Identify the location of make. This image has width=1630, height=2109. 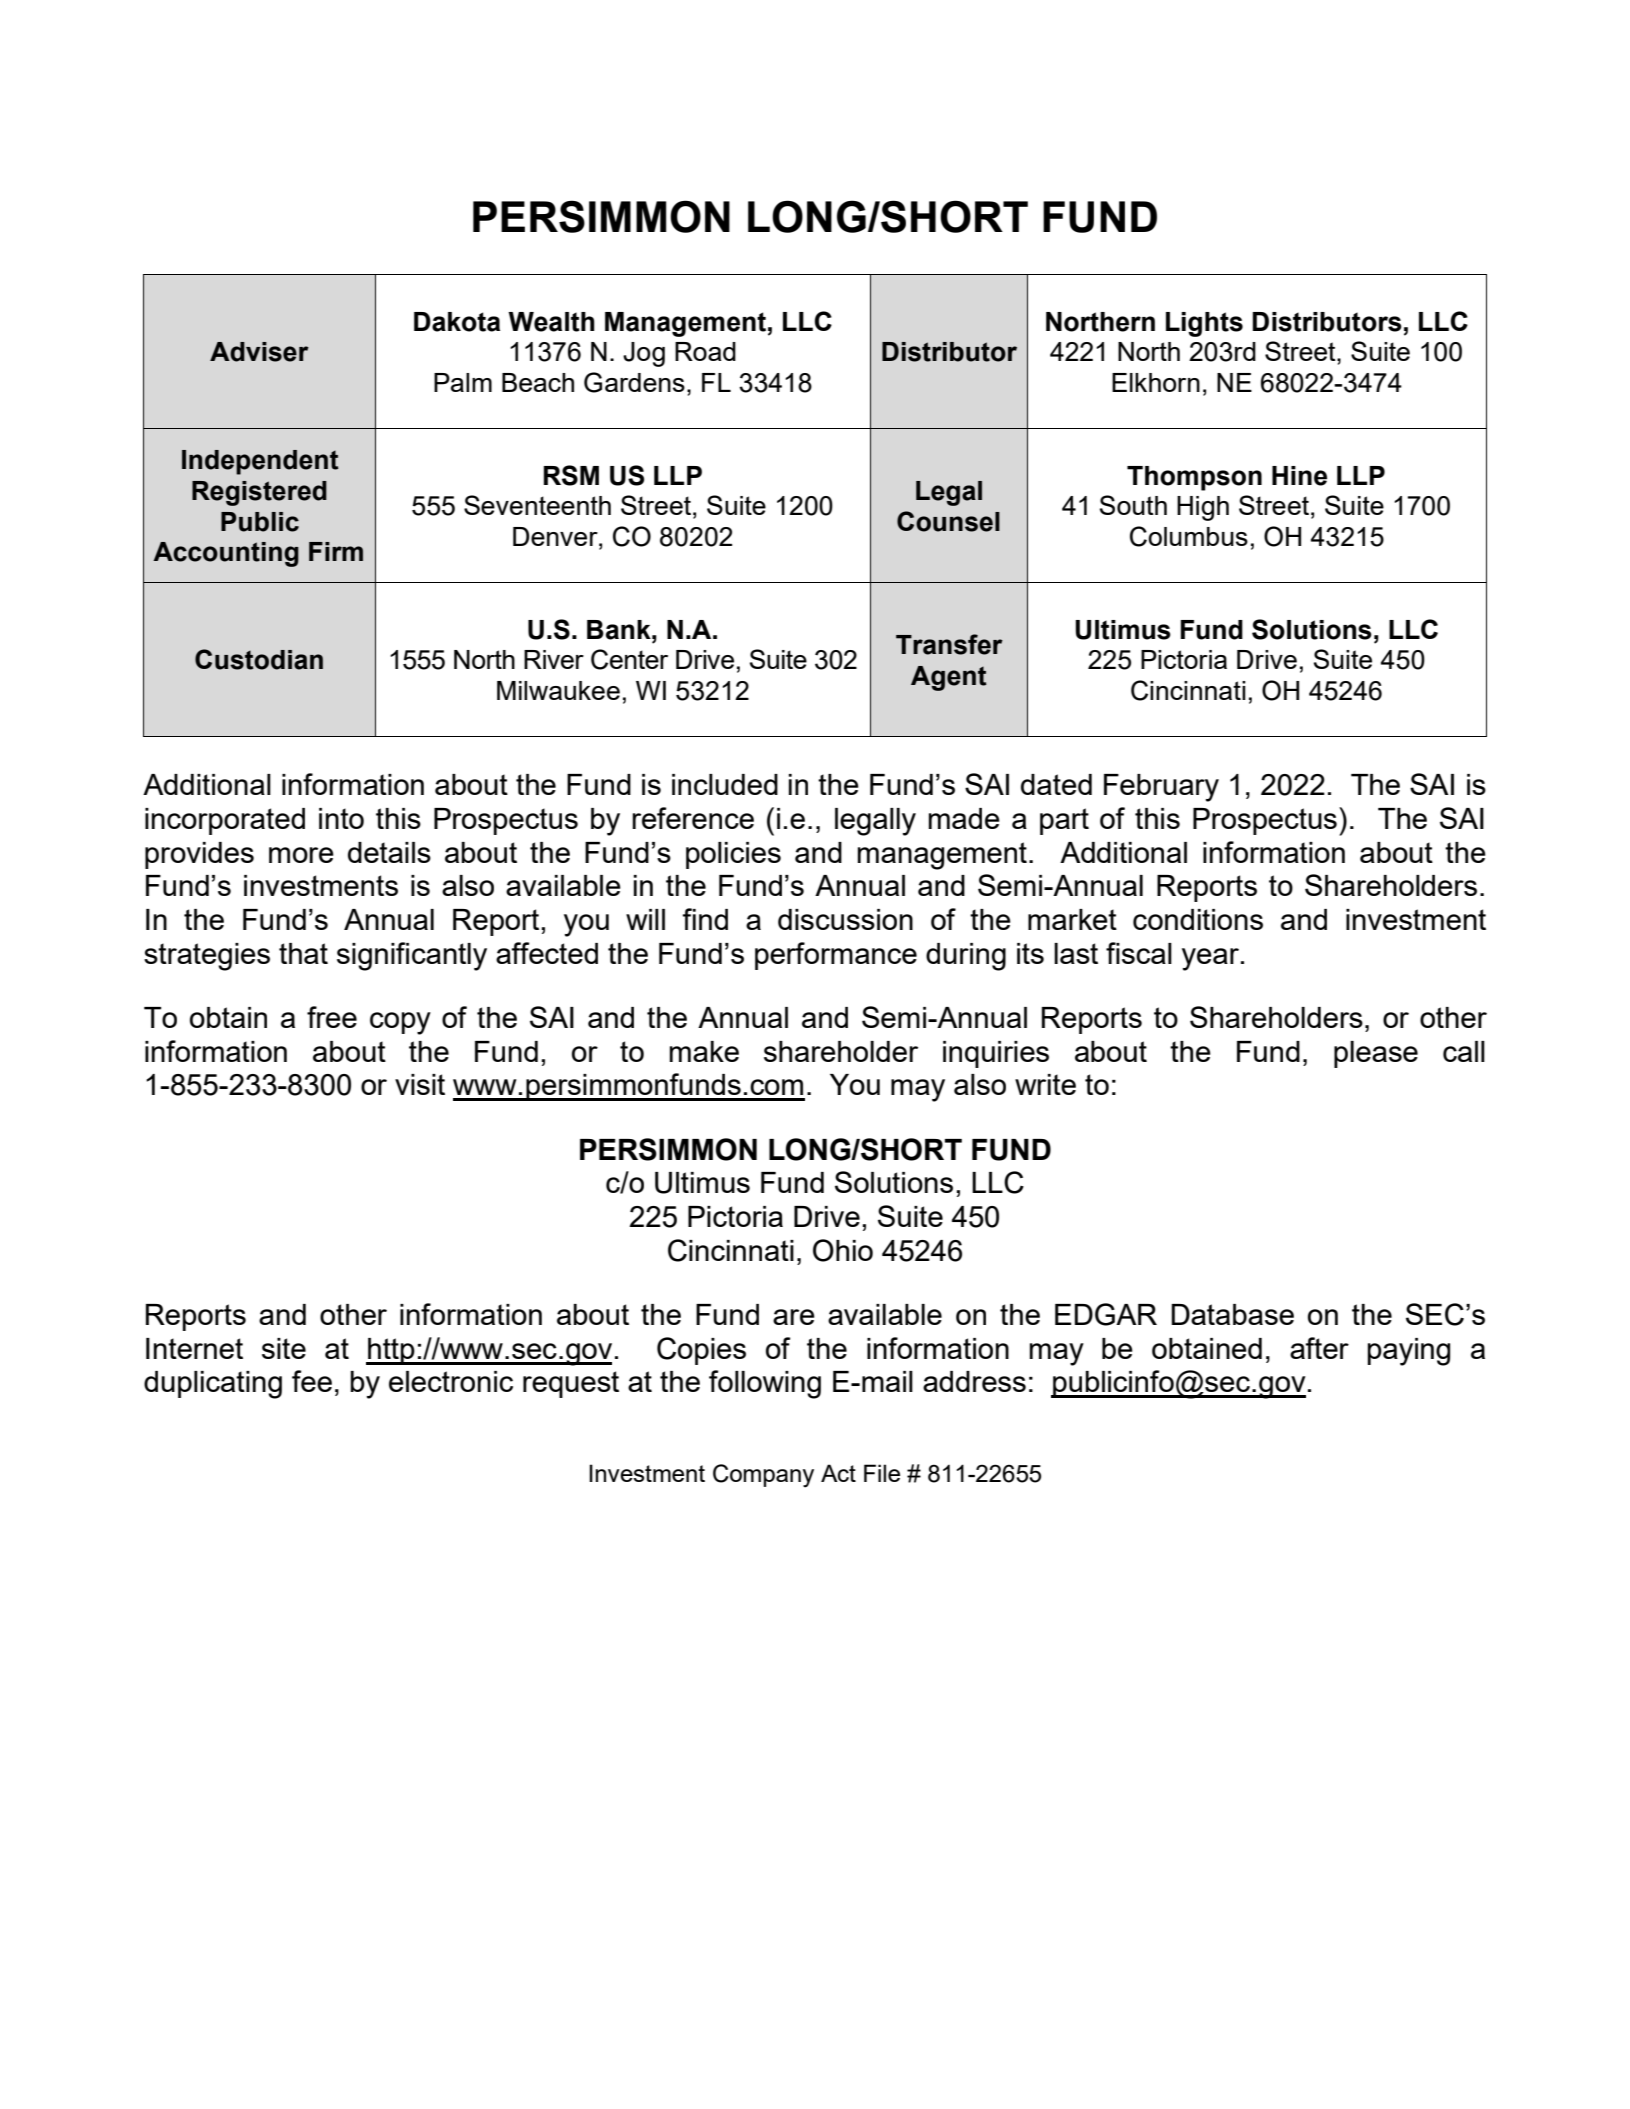
(704, 1051).
